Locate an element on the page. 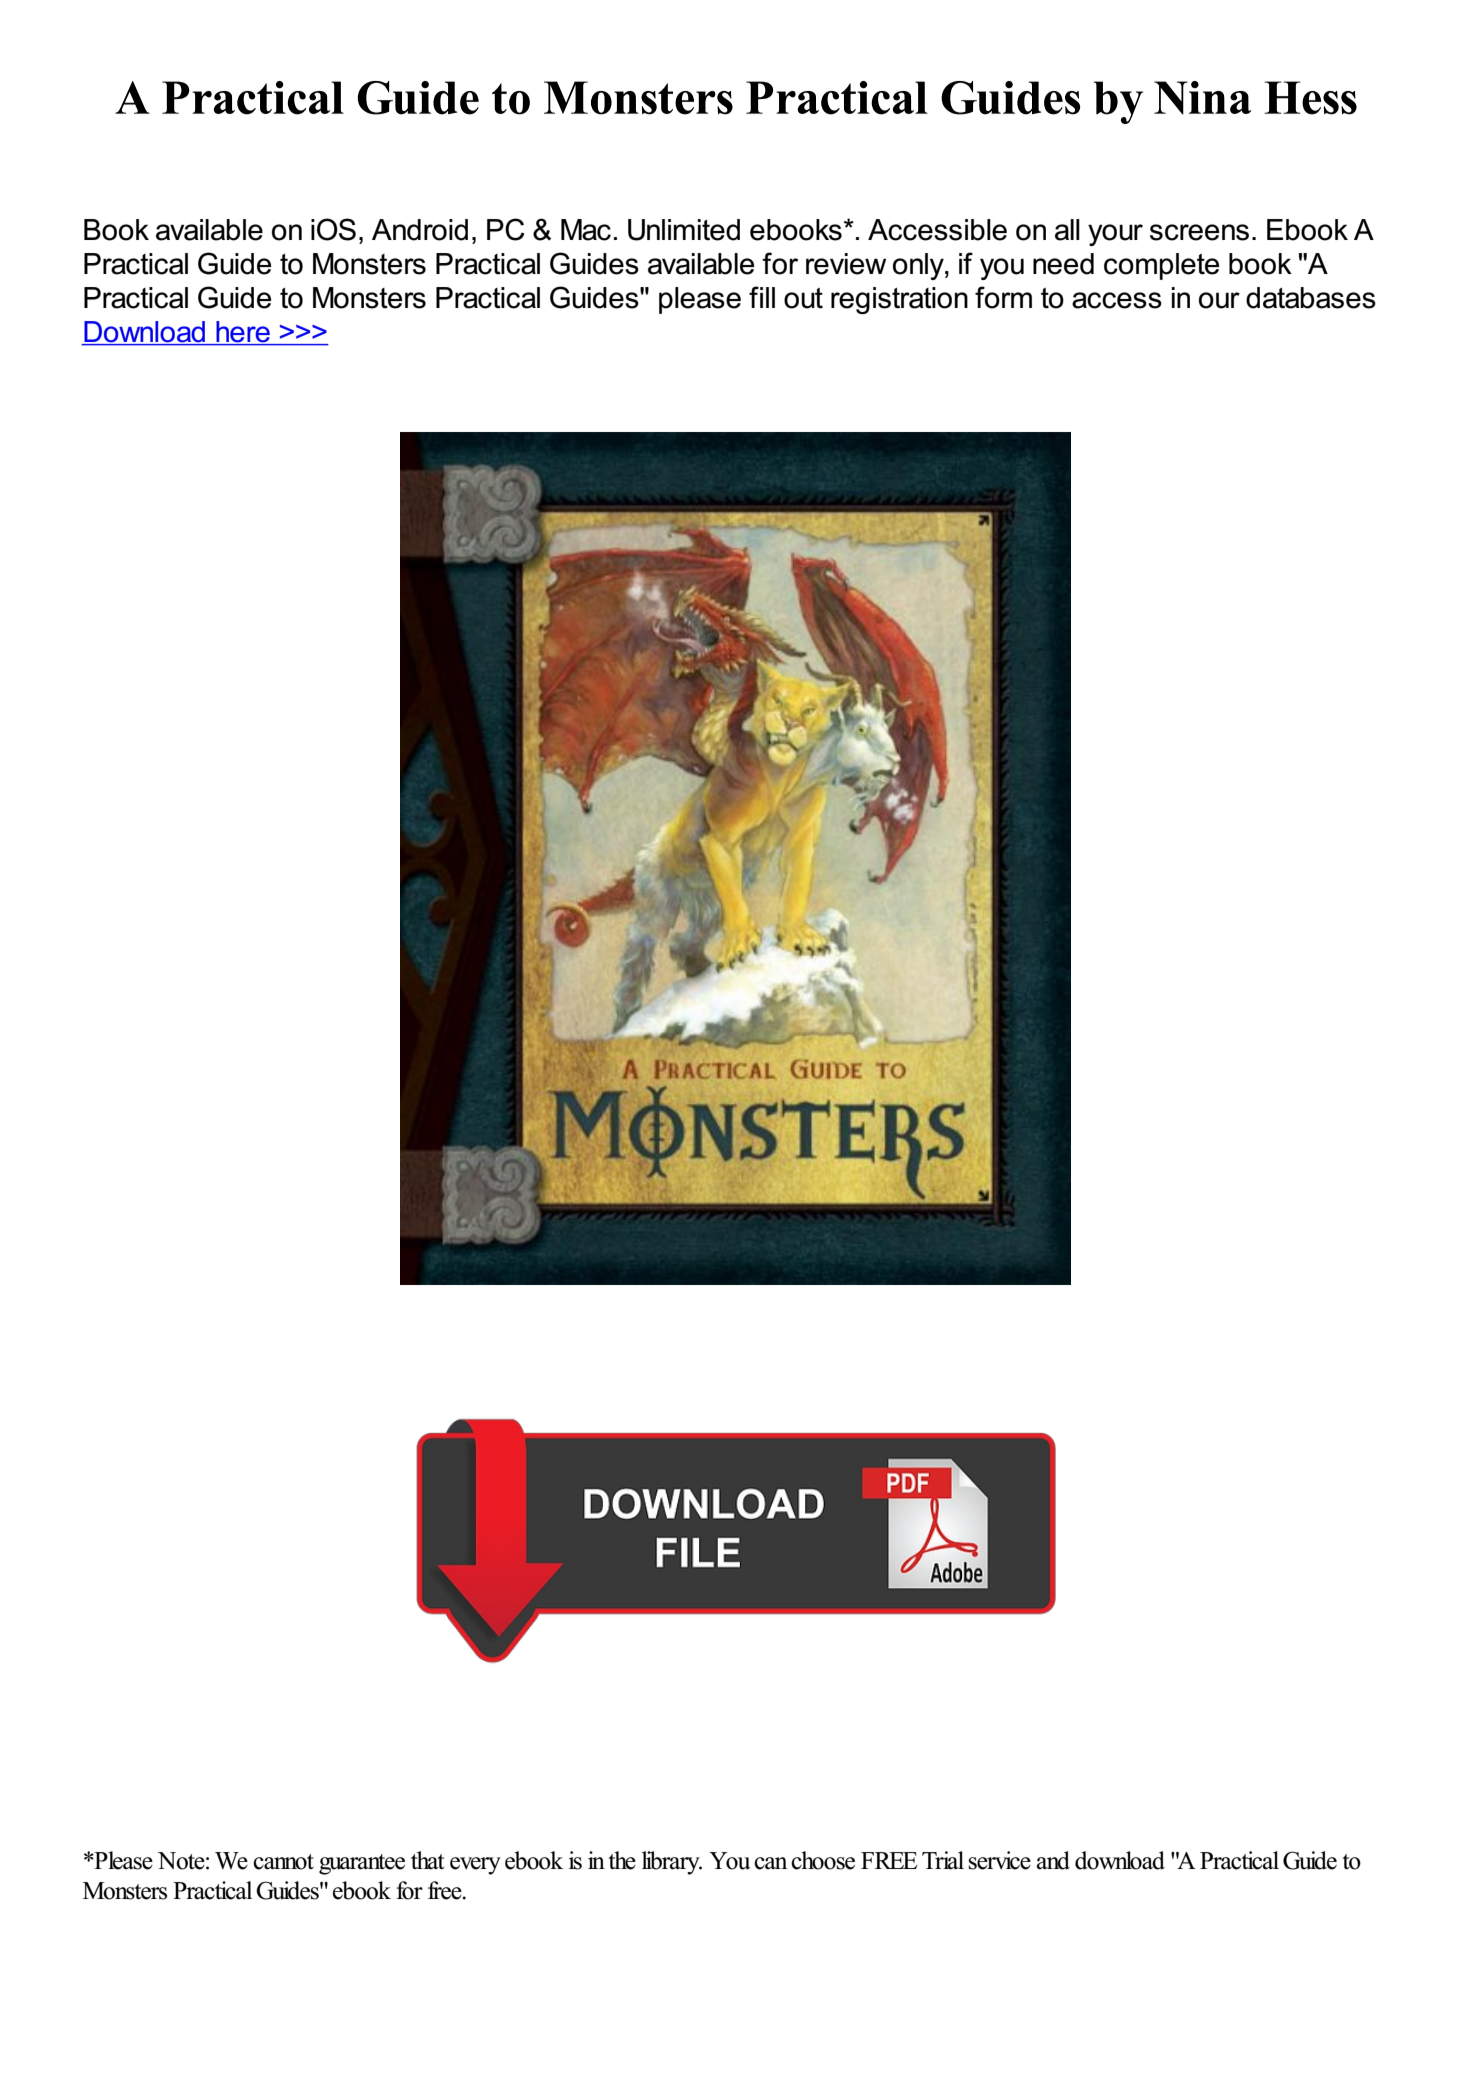 This document has height=2084, width=1473. databases is located at coordinates (1311, 298).
